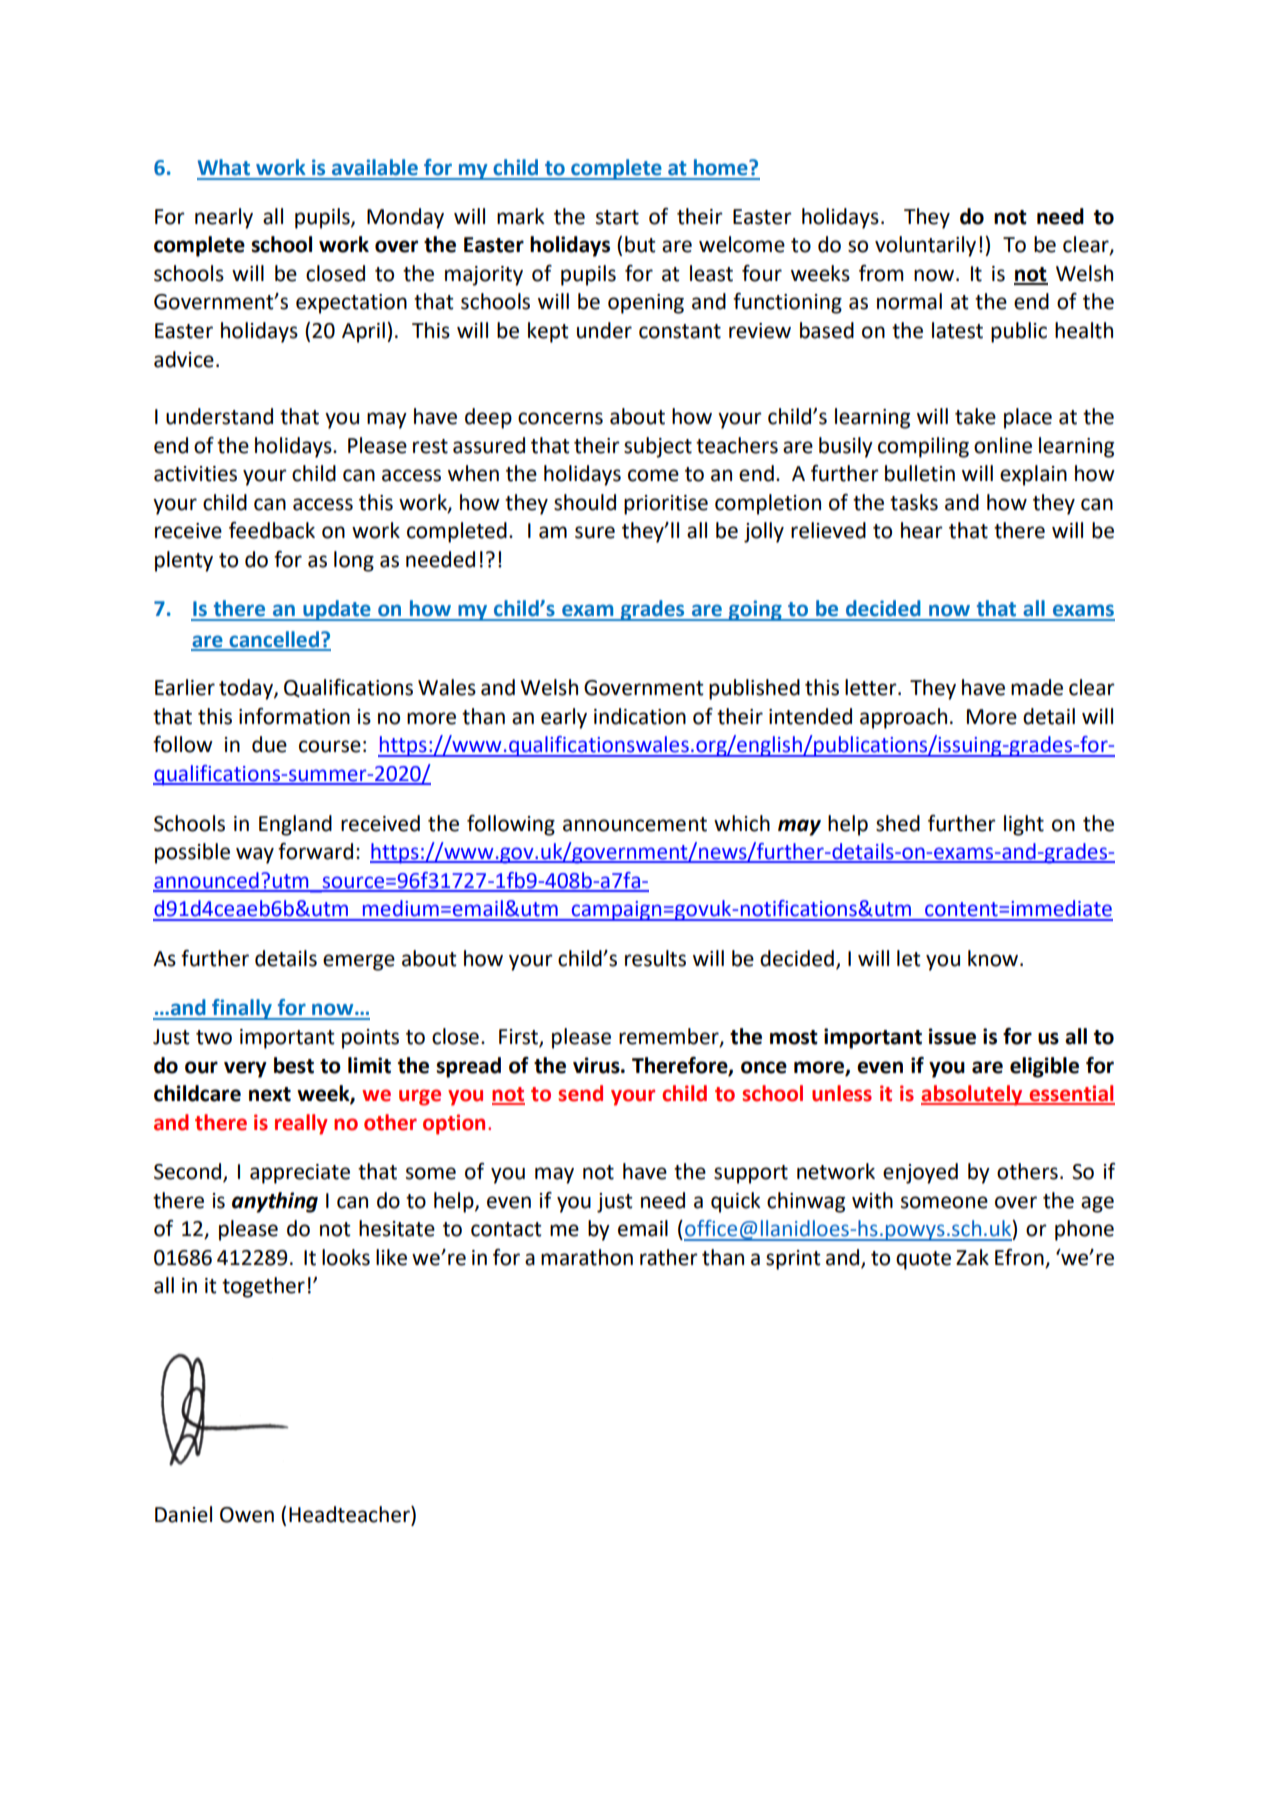 This image has width=1268, height=1794. What do you see at coordinates (247, 1515) in the image?
I see `Owen` at bounding box center [247, 1515].
